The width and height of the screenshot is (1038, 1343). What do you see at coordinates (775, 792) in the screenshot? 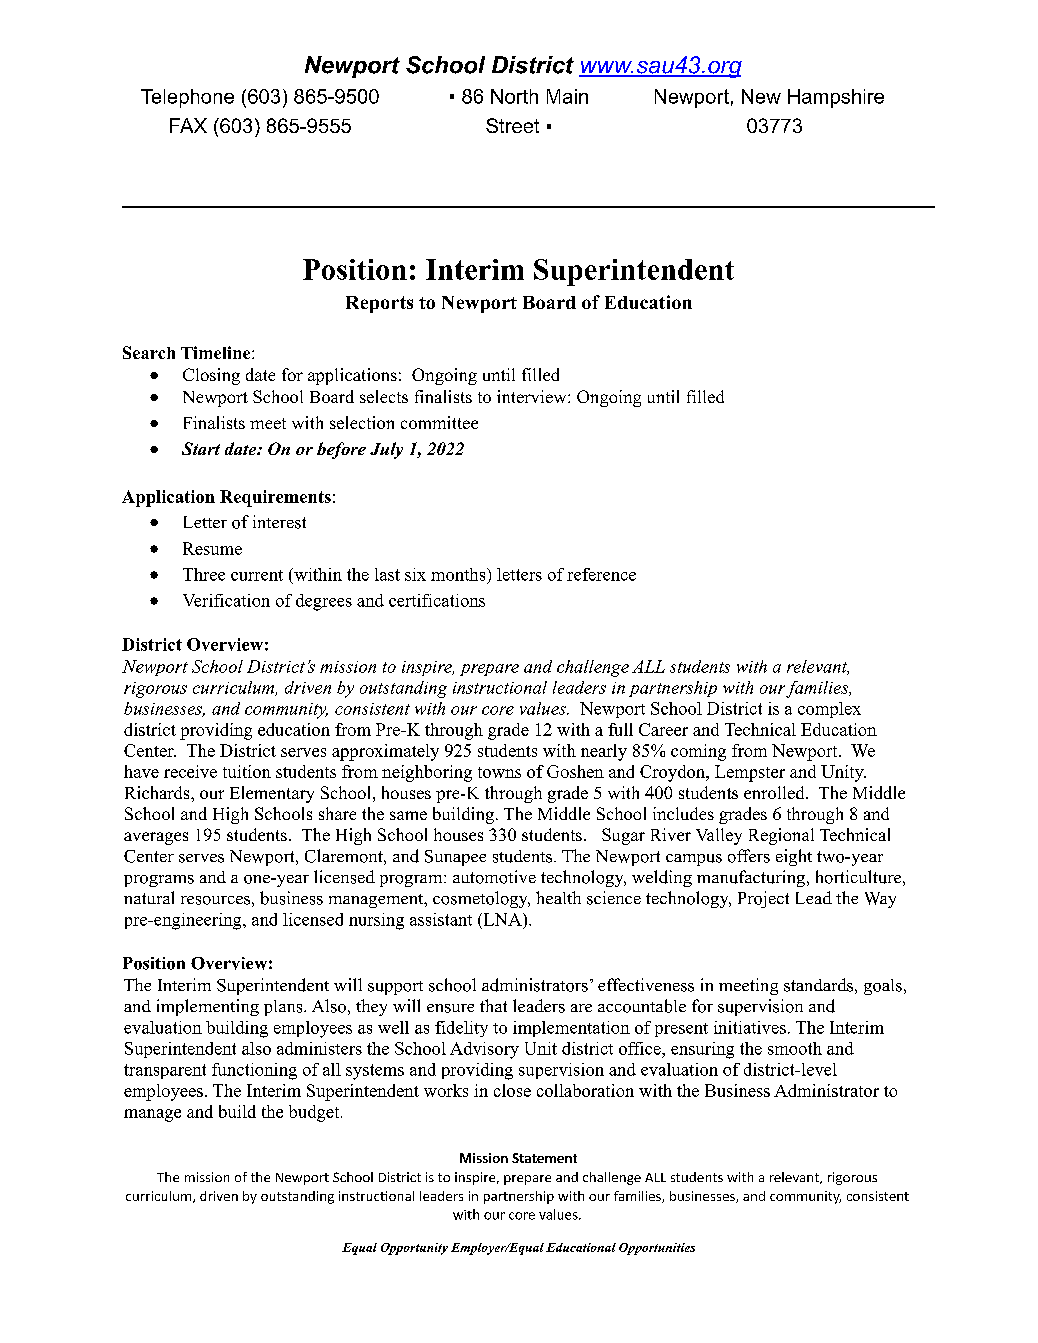
I see `enrolled` at bounding box center [775, 792].
